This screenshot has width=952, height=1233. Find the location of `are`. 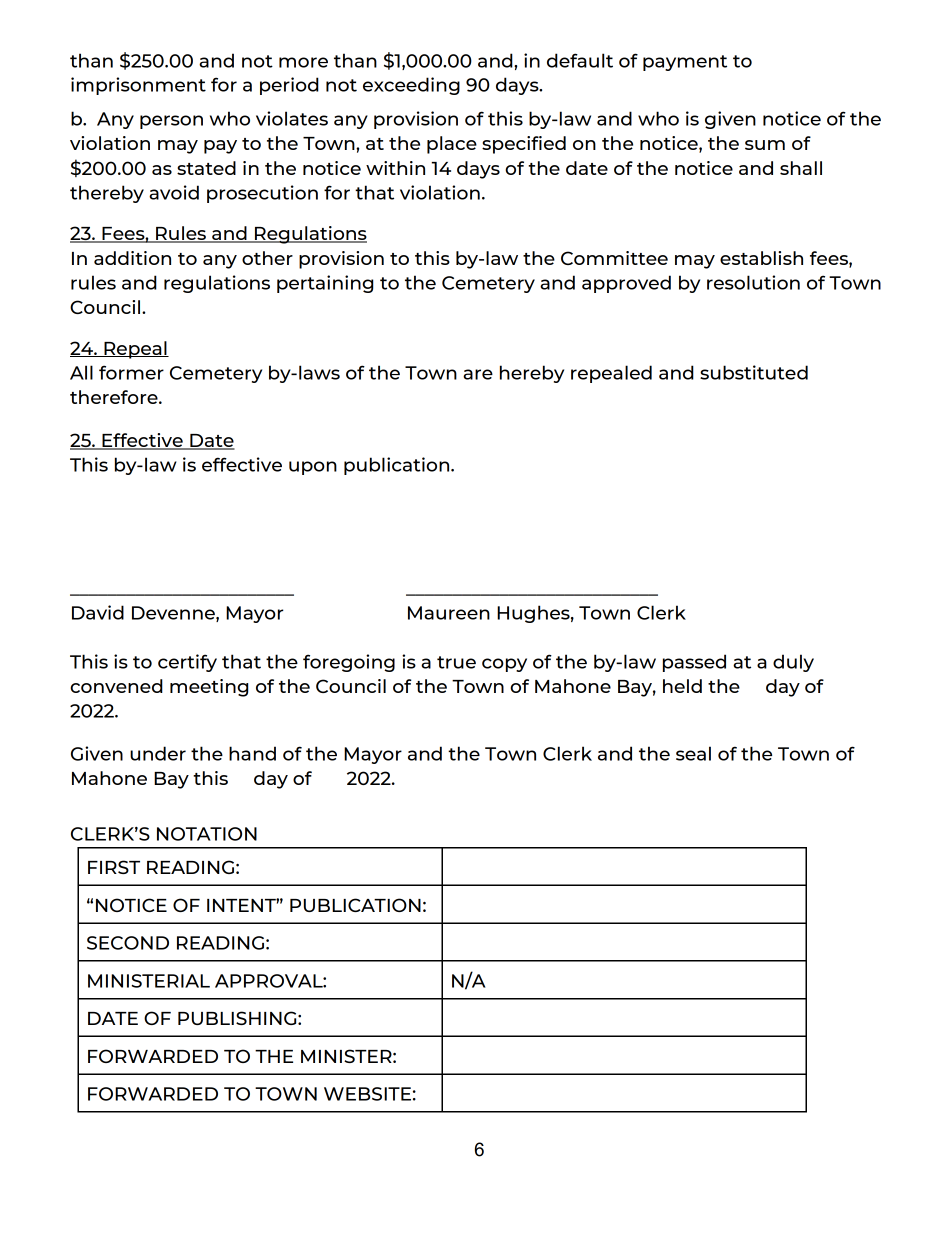

are is located at coordinates (478, 374).
